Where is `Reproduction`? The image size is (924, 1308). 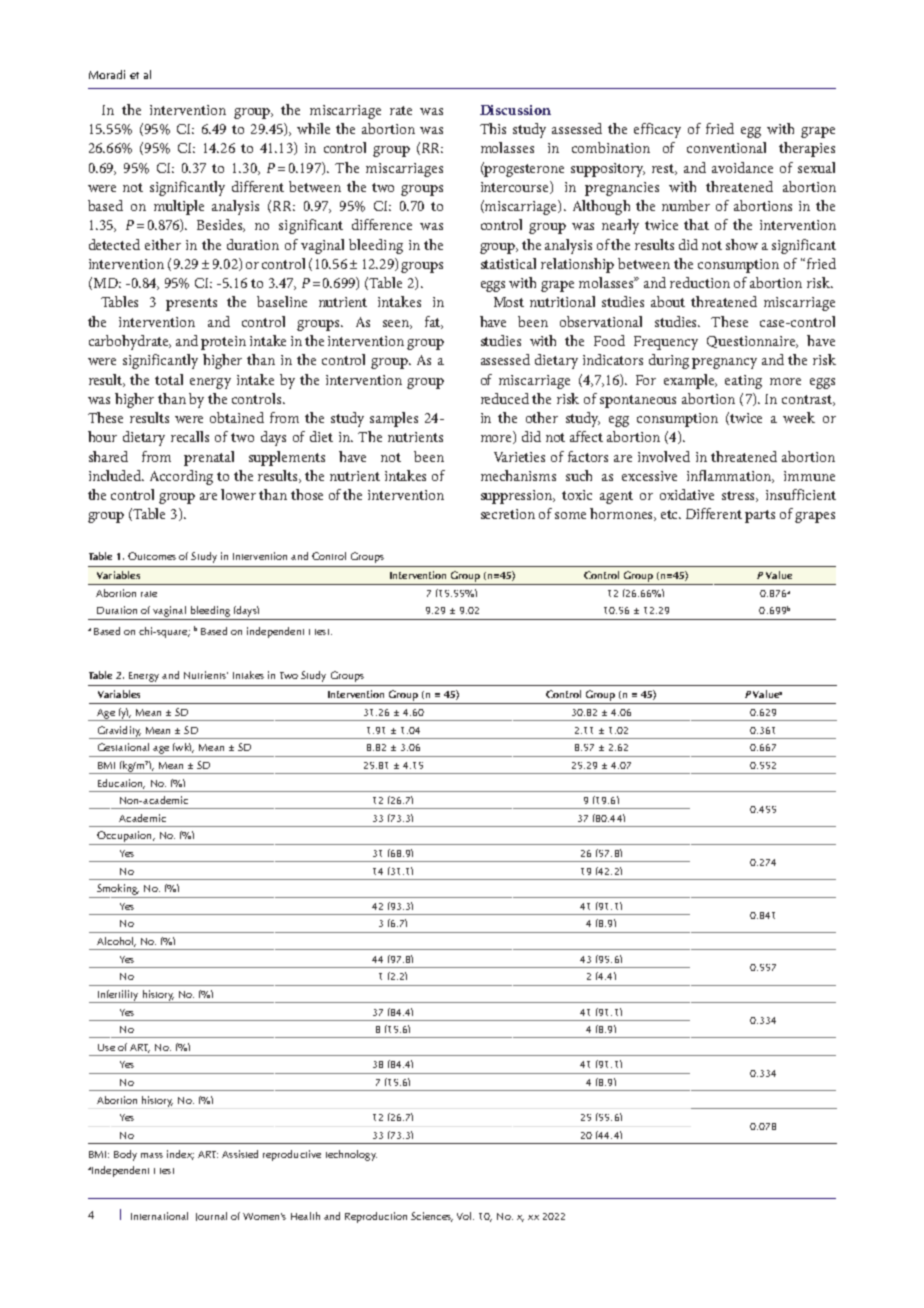
Reproduction is located at coordinates (376, 1217).
